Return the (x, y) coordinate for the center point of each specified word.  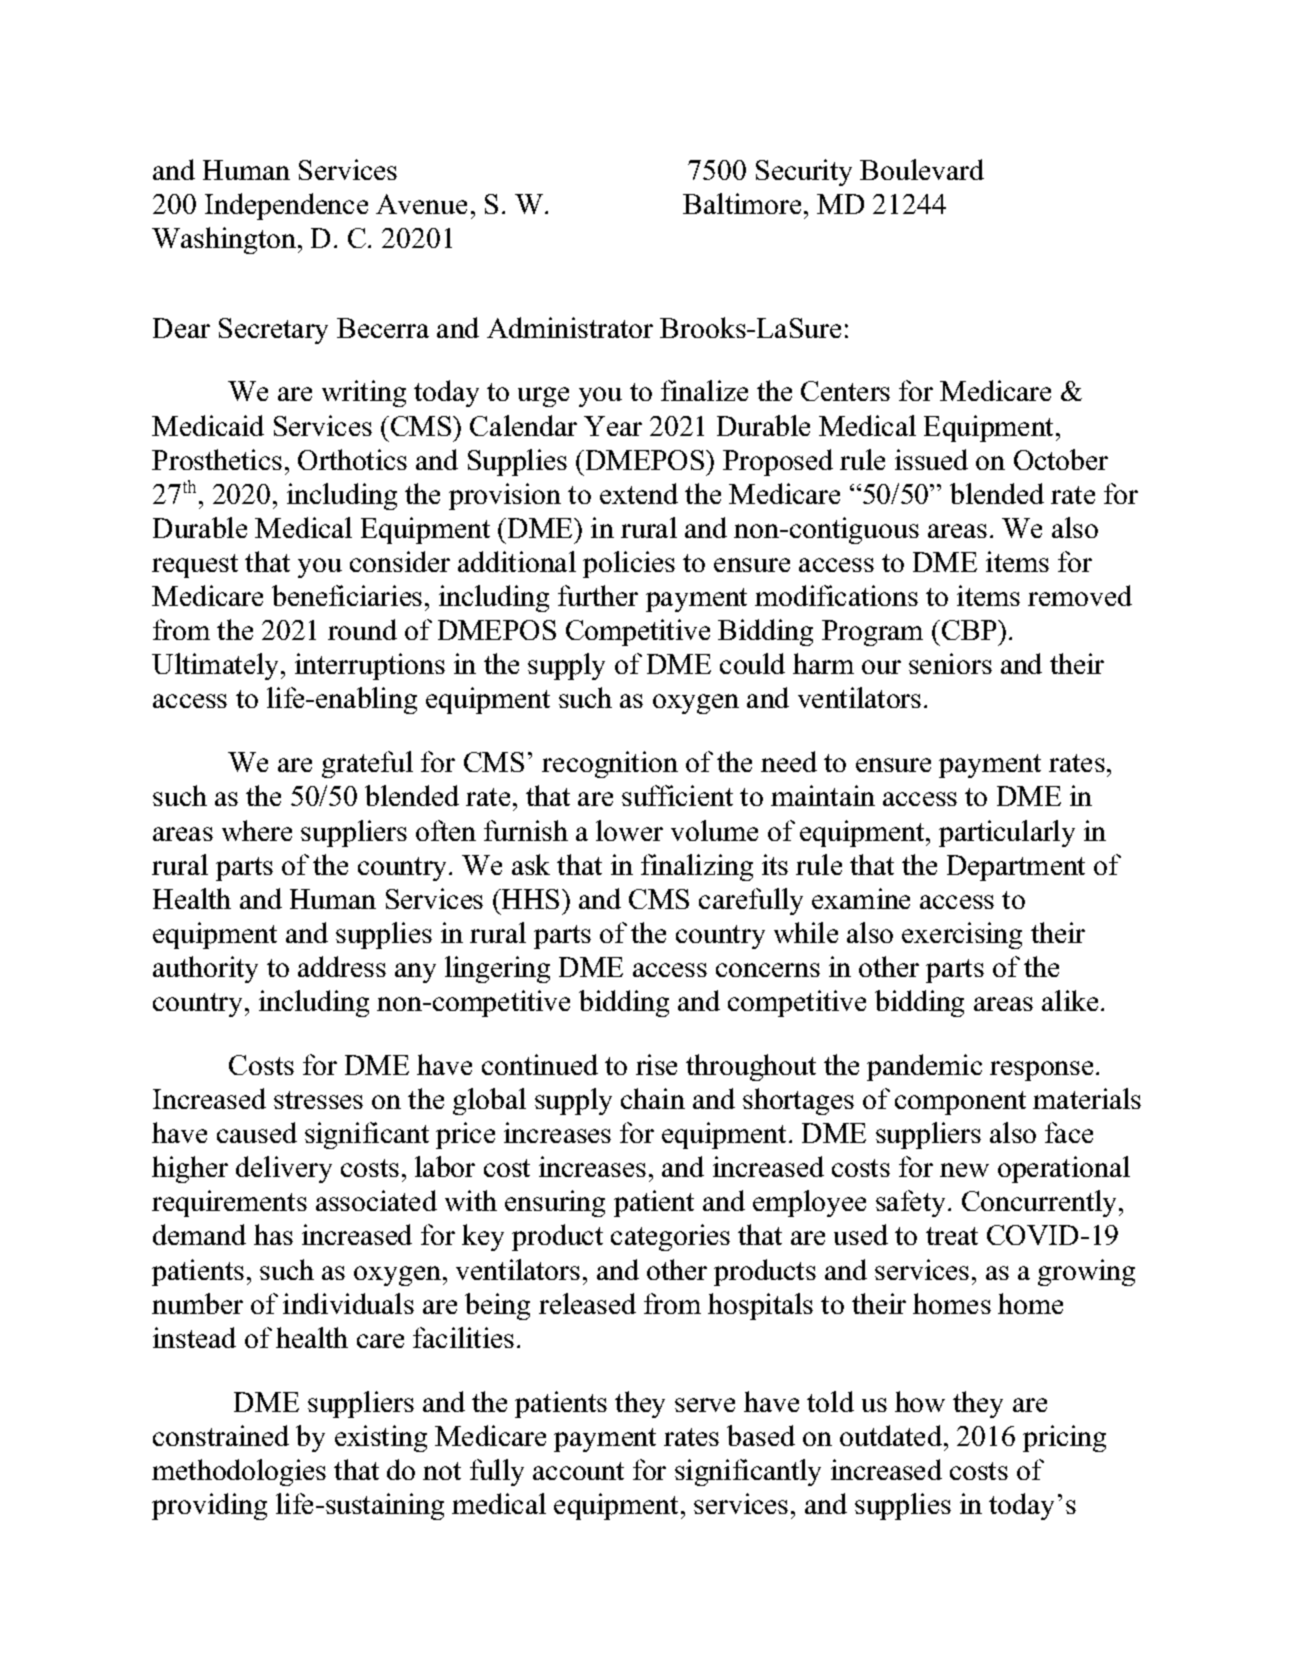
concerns (768, 970)
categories (670, 1237)
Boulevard (922, 169)
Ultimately (217, 666)
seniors (950, 663)
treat (952, 1236)
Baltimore (742, 203)
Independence (286, 206)
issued (931, 459)
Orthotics (352, 459)
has (273, 1234)
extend (639, 493)
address (342, 966)
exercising (962, 935)
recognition (610, 764)
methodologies (239, 1472)
